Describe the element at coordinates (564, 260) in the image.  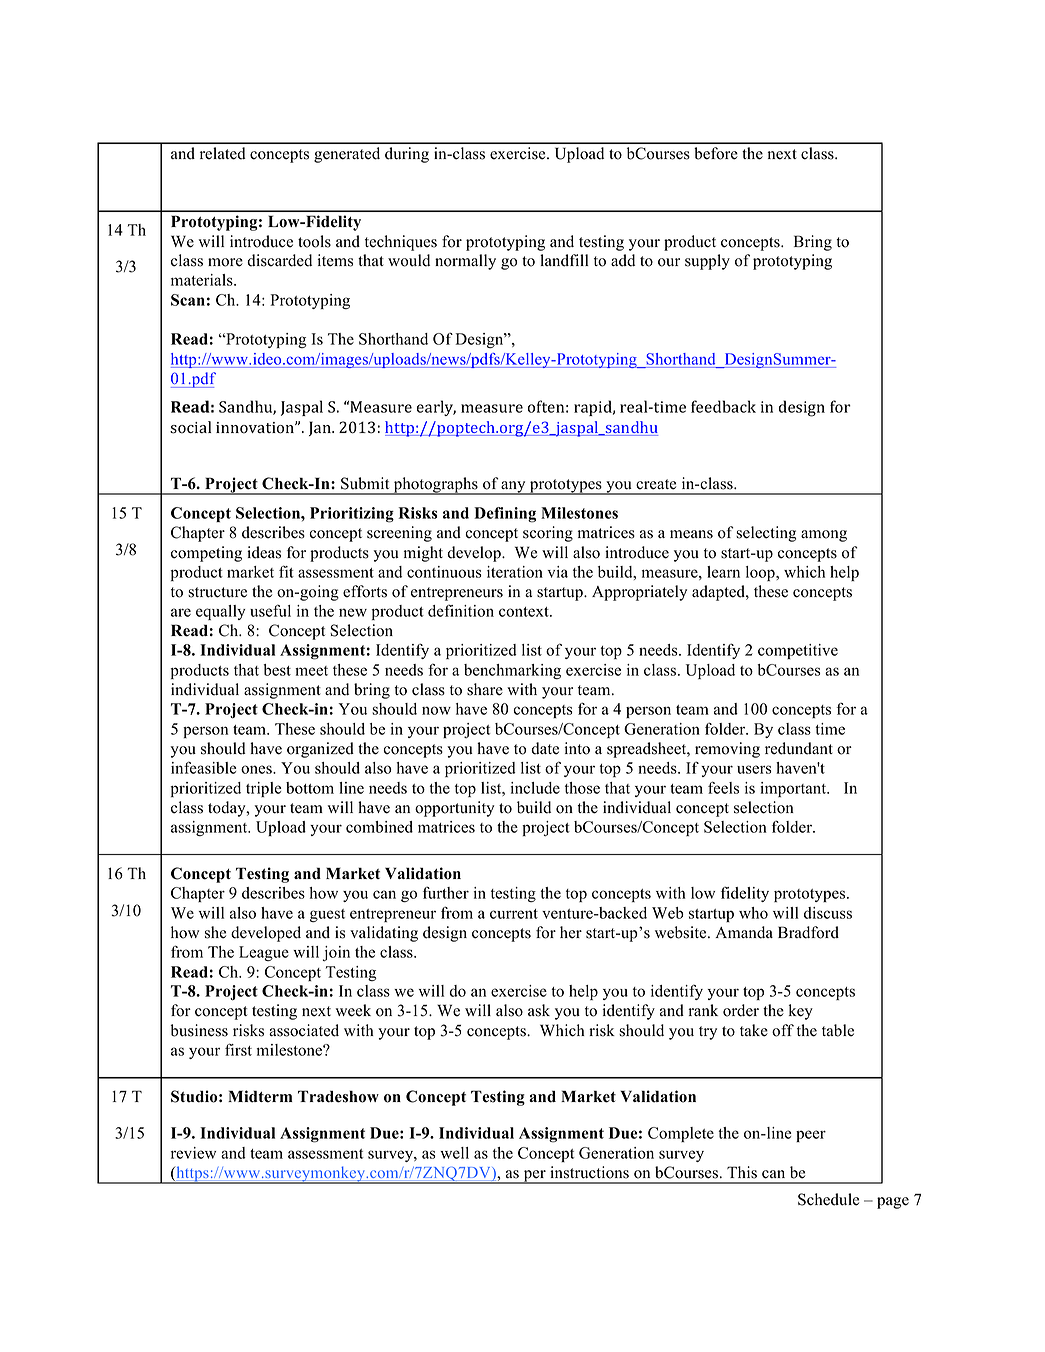
I see `landfill` at that location.
